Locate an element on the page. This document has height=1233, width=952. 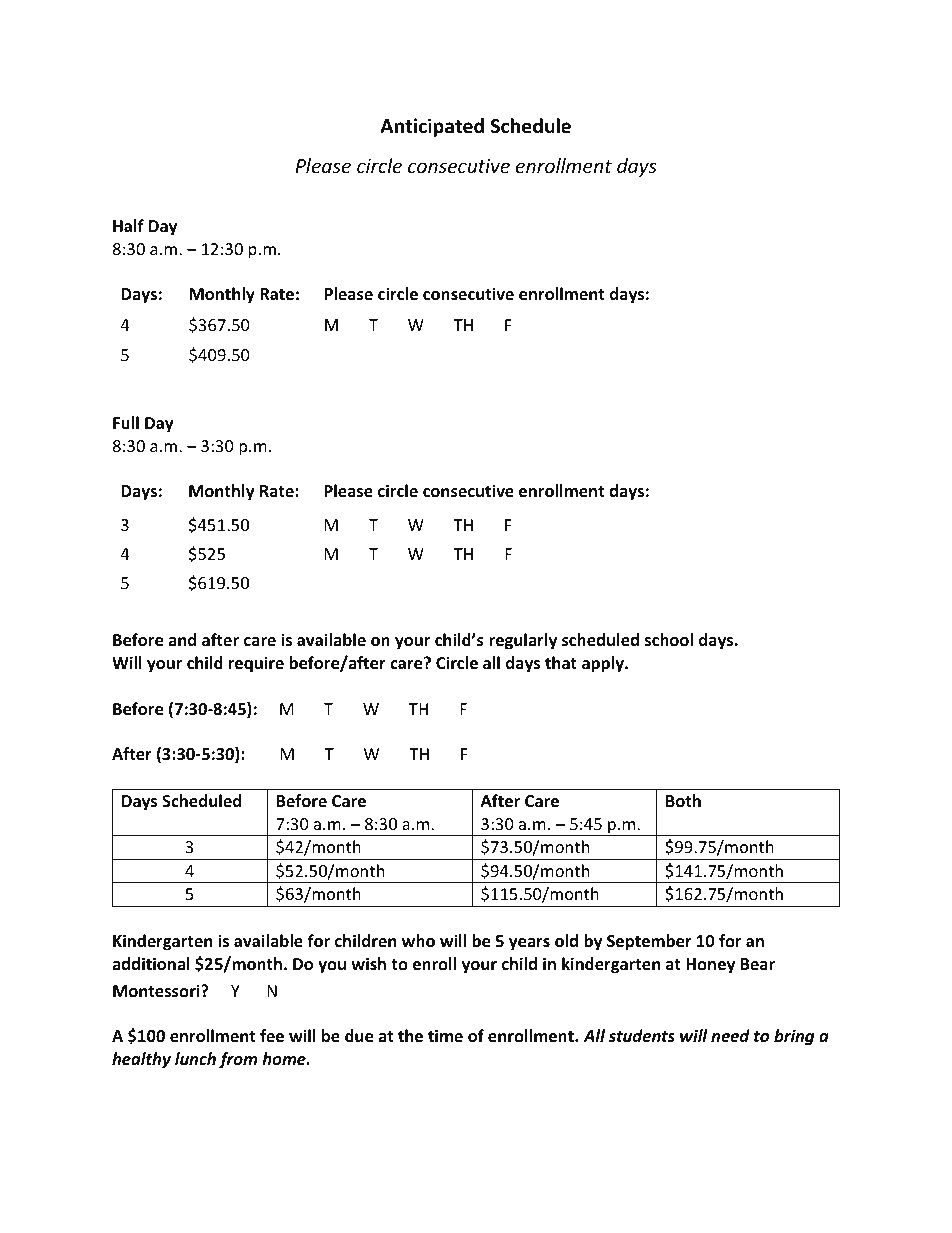
Both is located at coordinates (683, 801).
